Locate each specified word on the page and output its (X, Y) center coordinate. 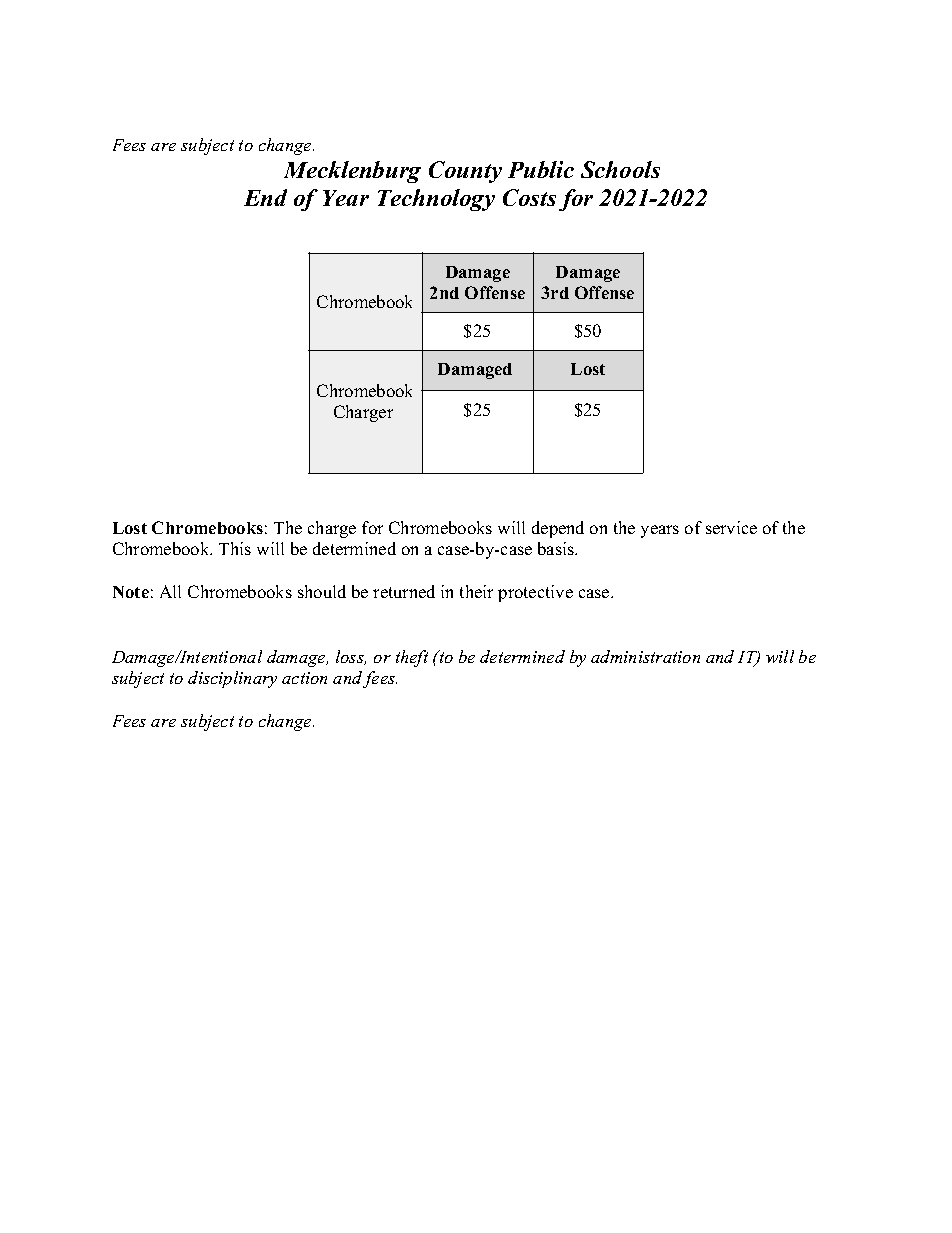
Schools (620, 169)
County (465, 172)
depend (558, 529)
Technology (436, 200)
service (731, 527)
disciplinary (232, 679)
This (235, 548)
